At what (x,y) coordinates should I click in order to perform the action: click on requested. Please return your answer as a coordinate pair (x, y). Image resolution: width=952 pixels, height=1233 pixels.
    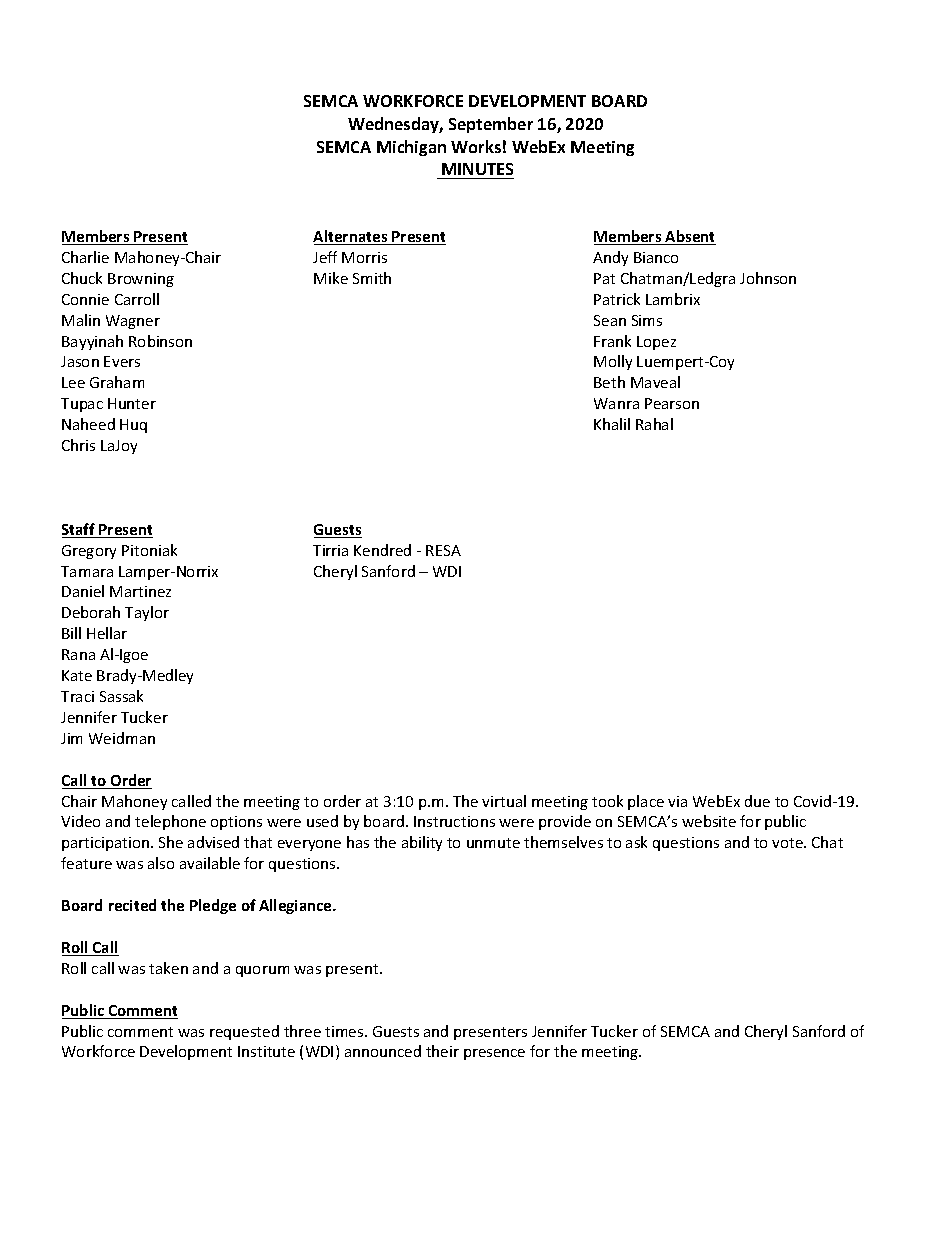
    Looking at the image, I should click on (244, 1032).
